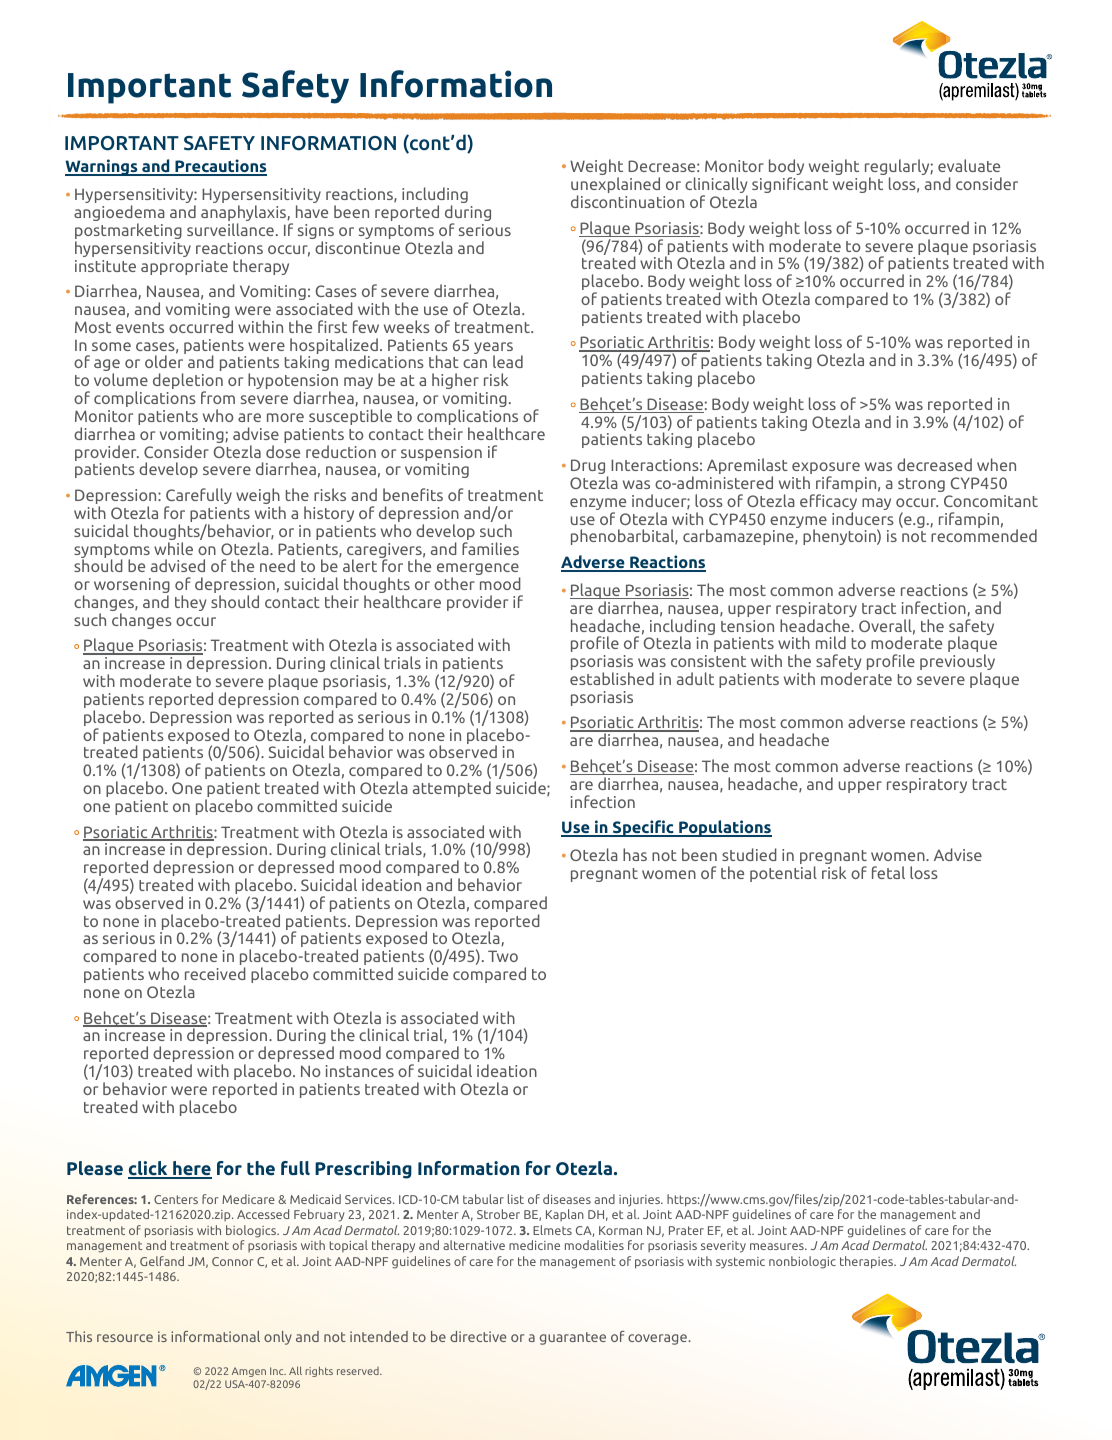 The image size is (1112, 1440). What do you see at coordinates (969, 165) in the screenshot?
I see `evaluate` at bounding box center [969, 165].
